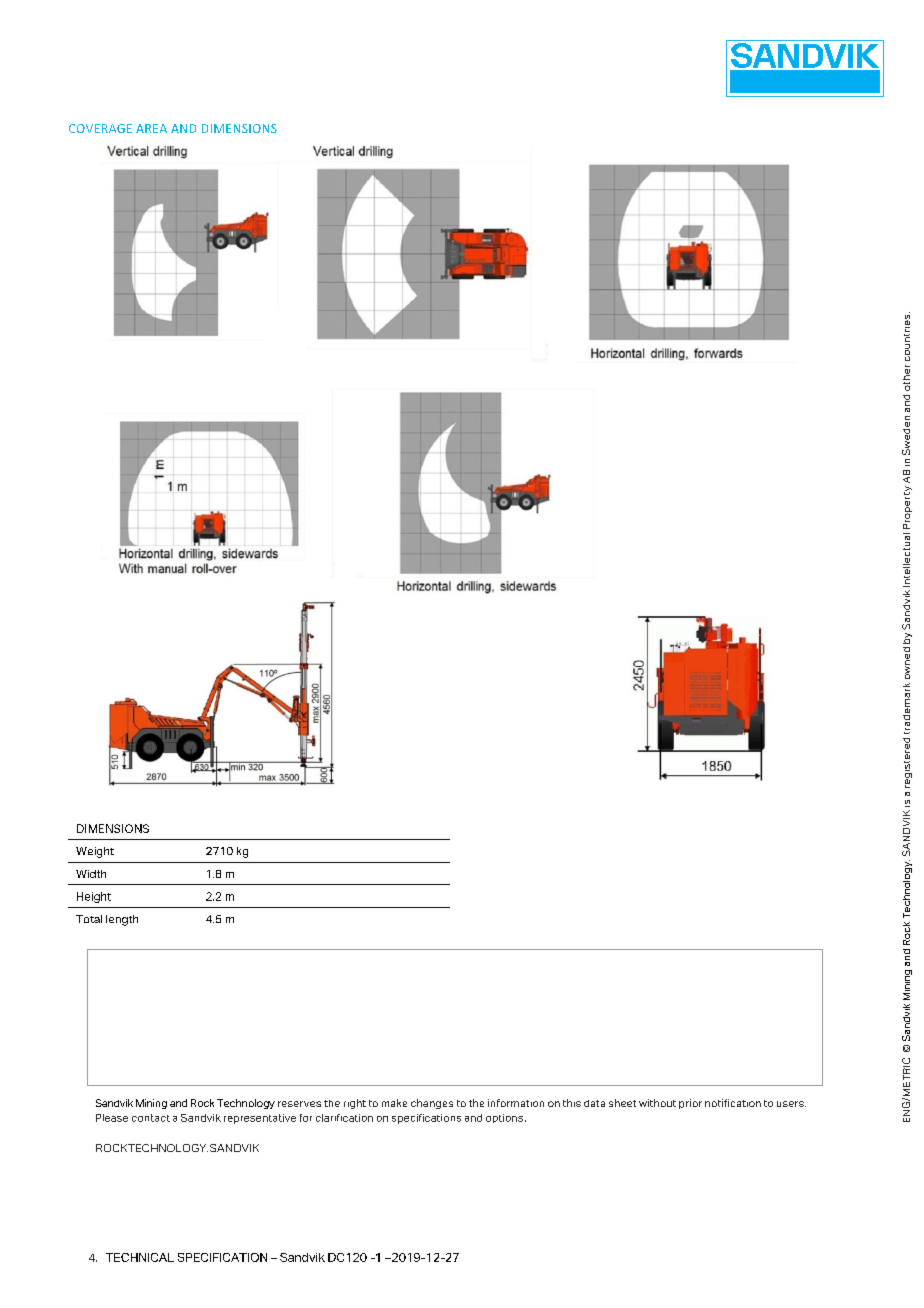  What do you see at coordinates (140, 1257) in the document?
I see `TECHNICAL` at bounding box center [140, 1257].
